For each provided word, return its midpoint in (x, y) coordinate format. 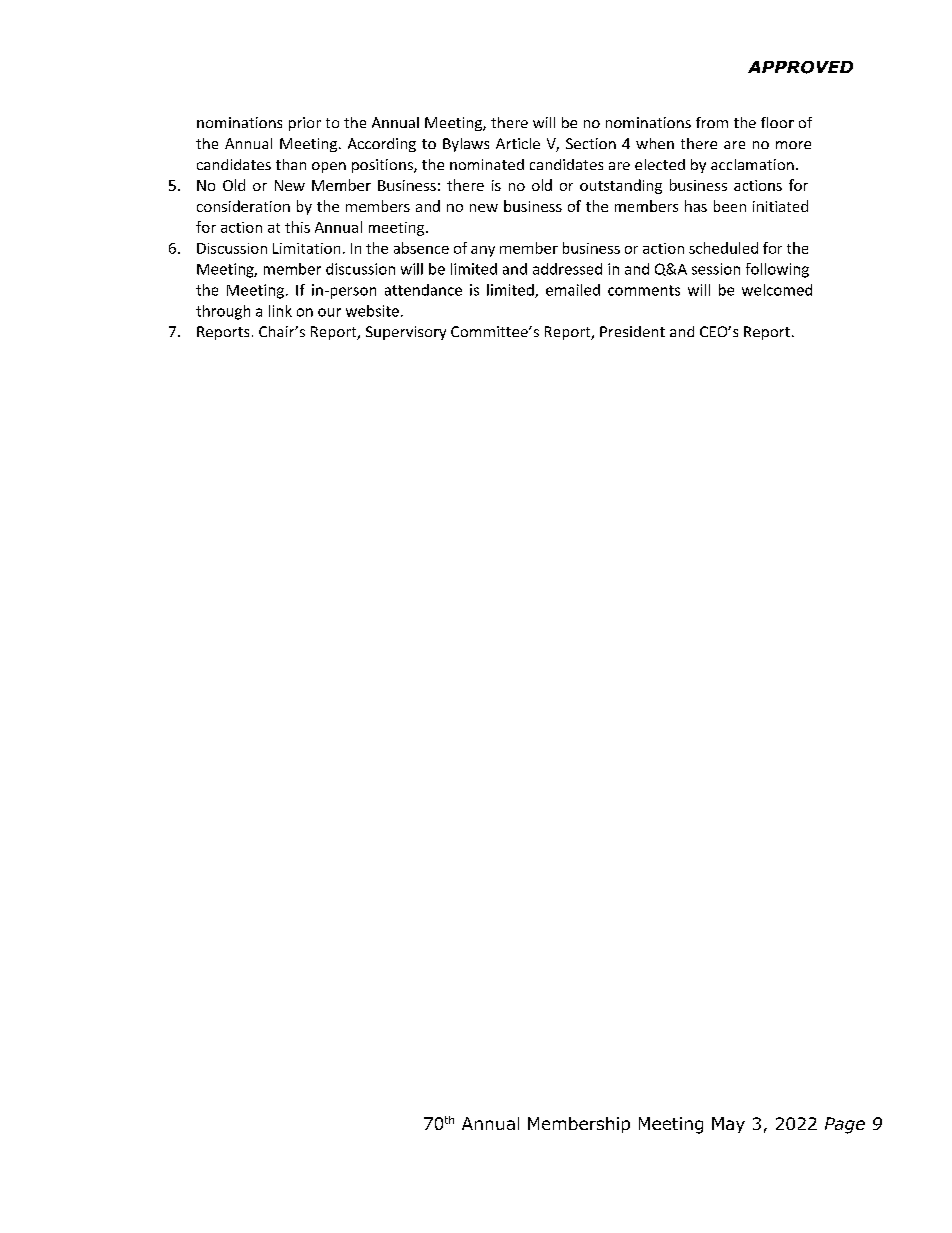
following (777, 270)
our (329, 312)
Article (518, 143)
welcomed (777, 290)
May (728, 1125)
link (280, 311)
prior (305, 124)
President (632, 331)
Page (845, 1125)
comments (644, 290)
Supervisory (406, 333)
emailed (573, 290)
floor (777, 122)
